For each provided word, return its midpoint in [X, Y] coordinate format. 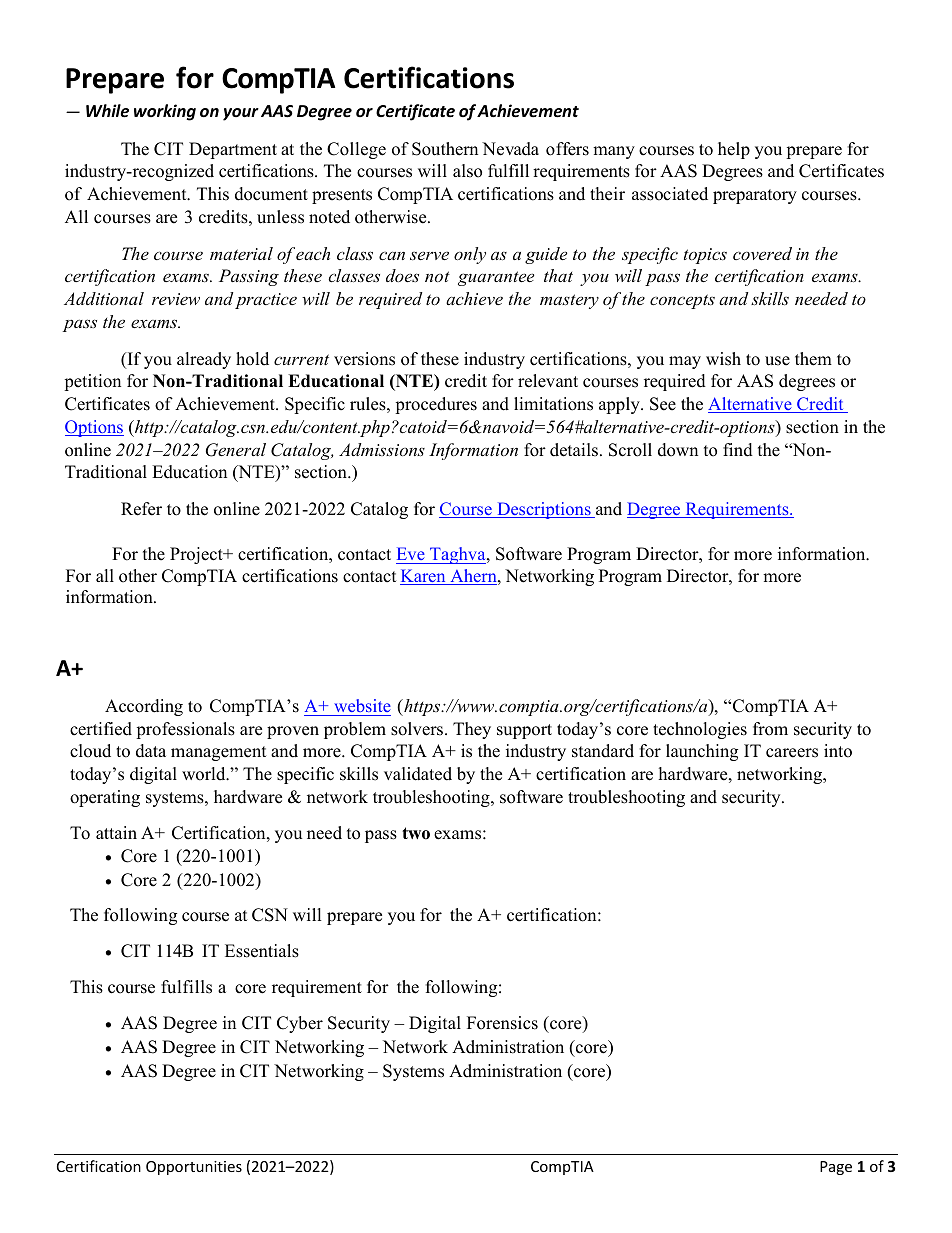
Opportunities [194, 1168]
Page [836, 1168]
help [734, 150]
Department [233, 150]
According [144, 707]
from [770, 729]
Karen [424, 577]
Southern [445, 149]
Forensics [502, 1023]
